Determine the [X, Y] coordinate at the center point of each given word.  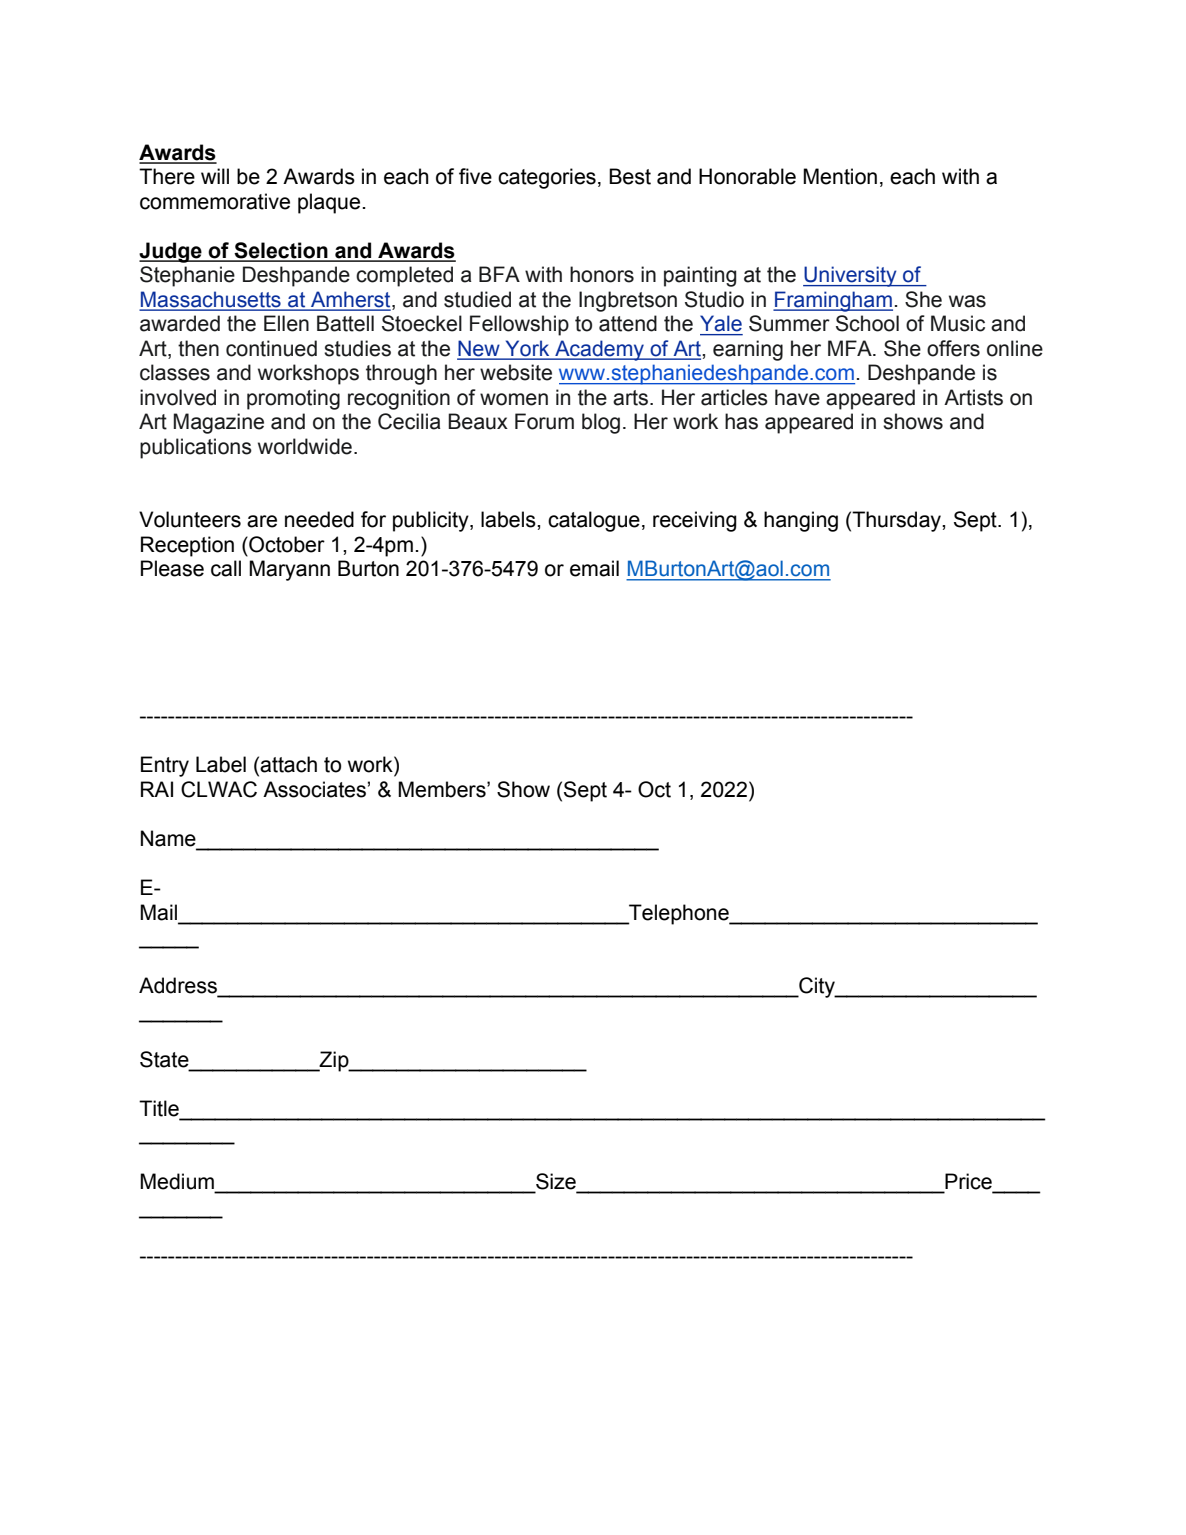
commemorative [215, 201]
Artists [973, 397]
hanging [801, 521]
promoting [293, 399]
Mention [840, 176]
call [226, 568]
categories [547, 178]
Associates [314, 789]
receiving [695, 521]
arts [630, 398]
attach [288, 764]
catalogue [594, 521]
